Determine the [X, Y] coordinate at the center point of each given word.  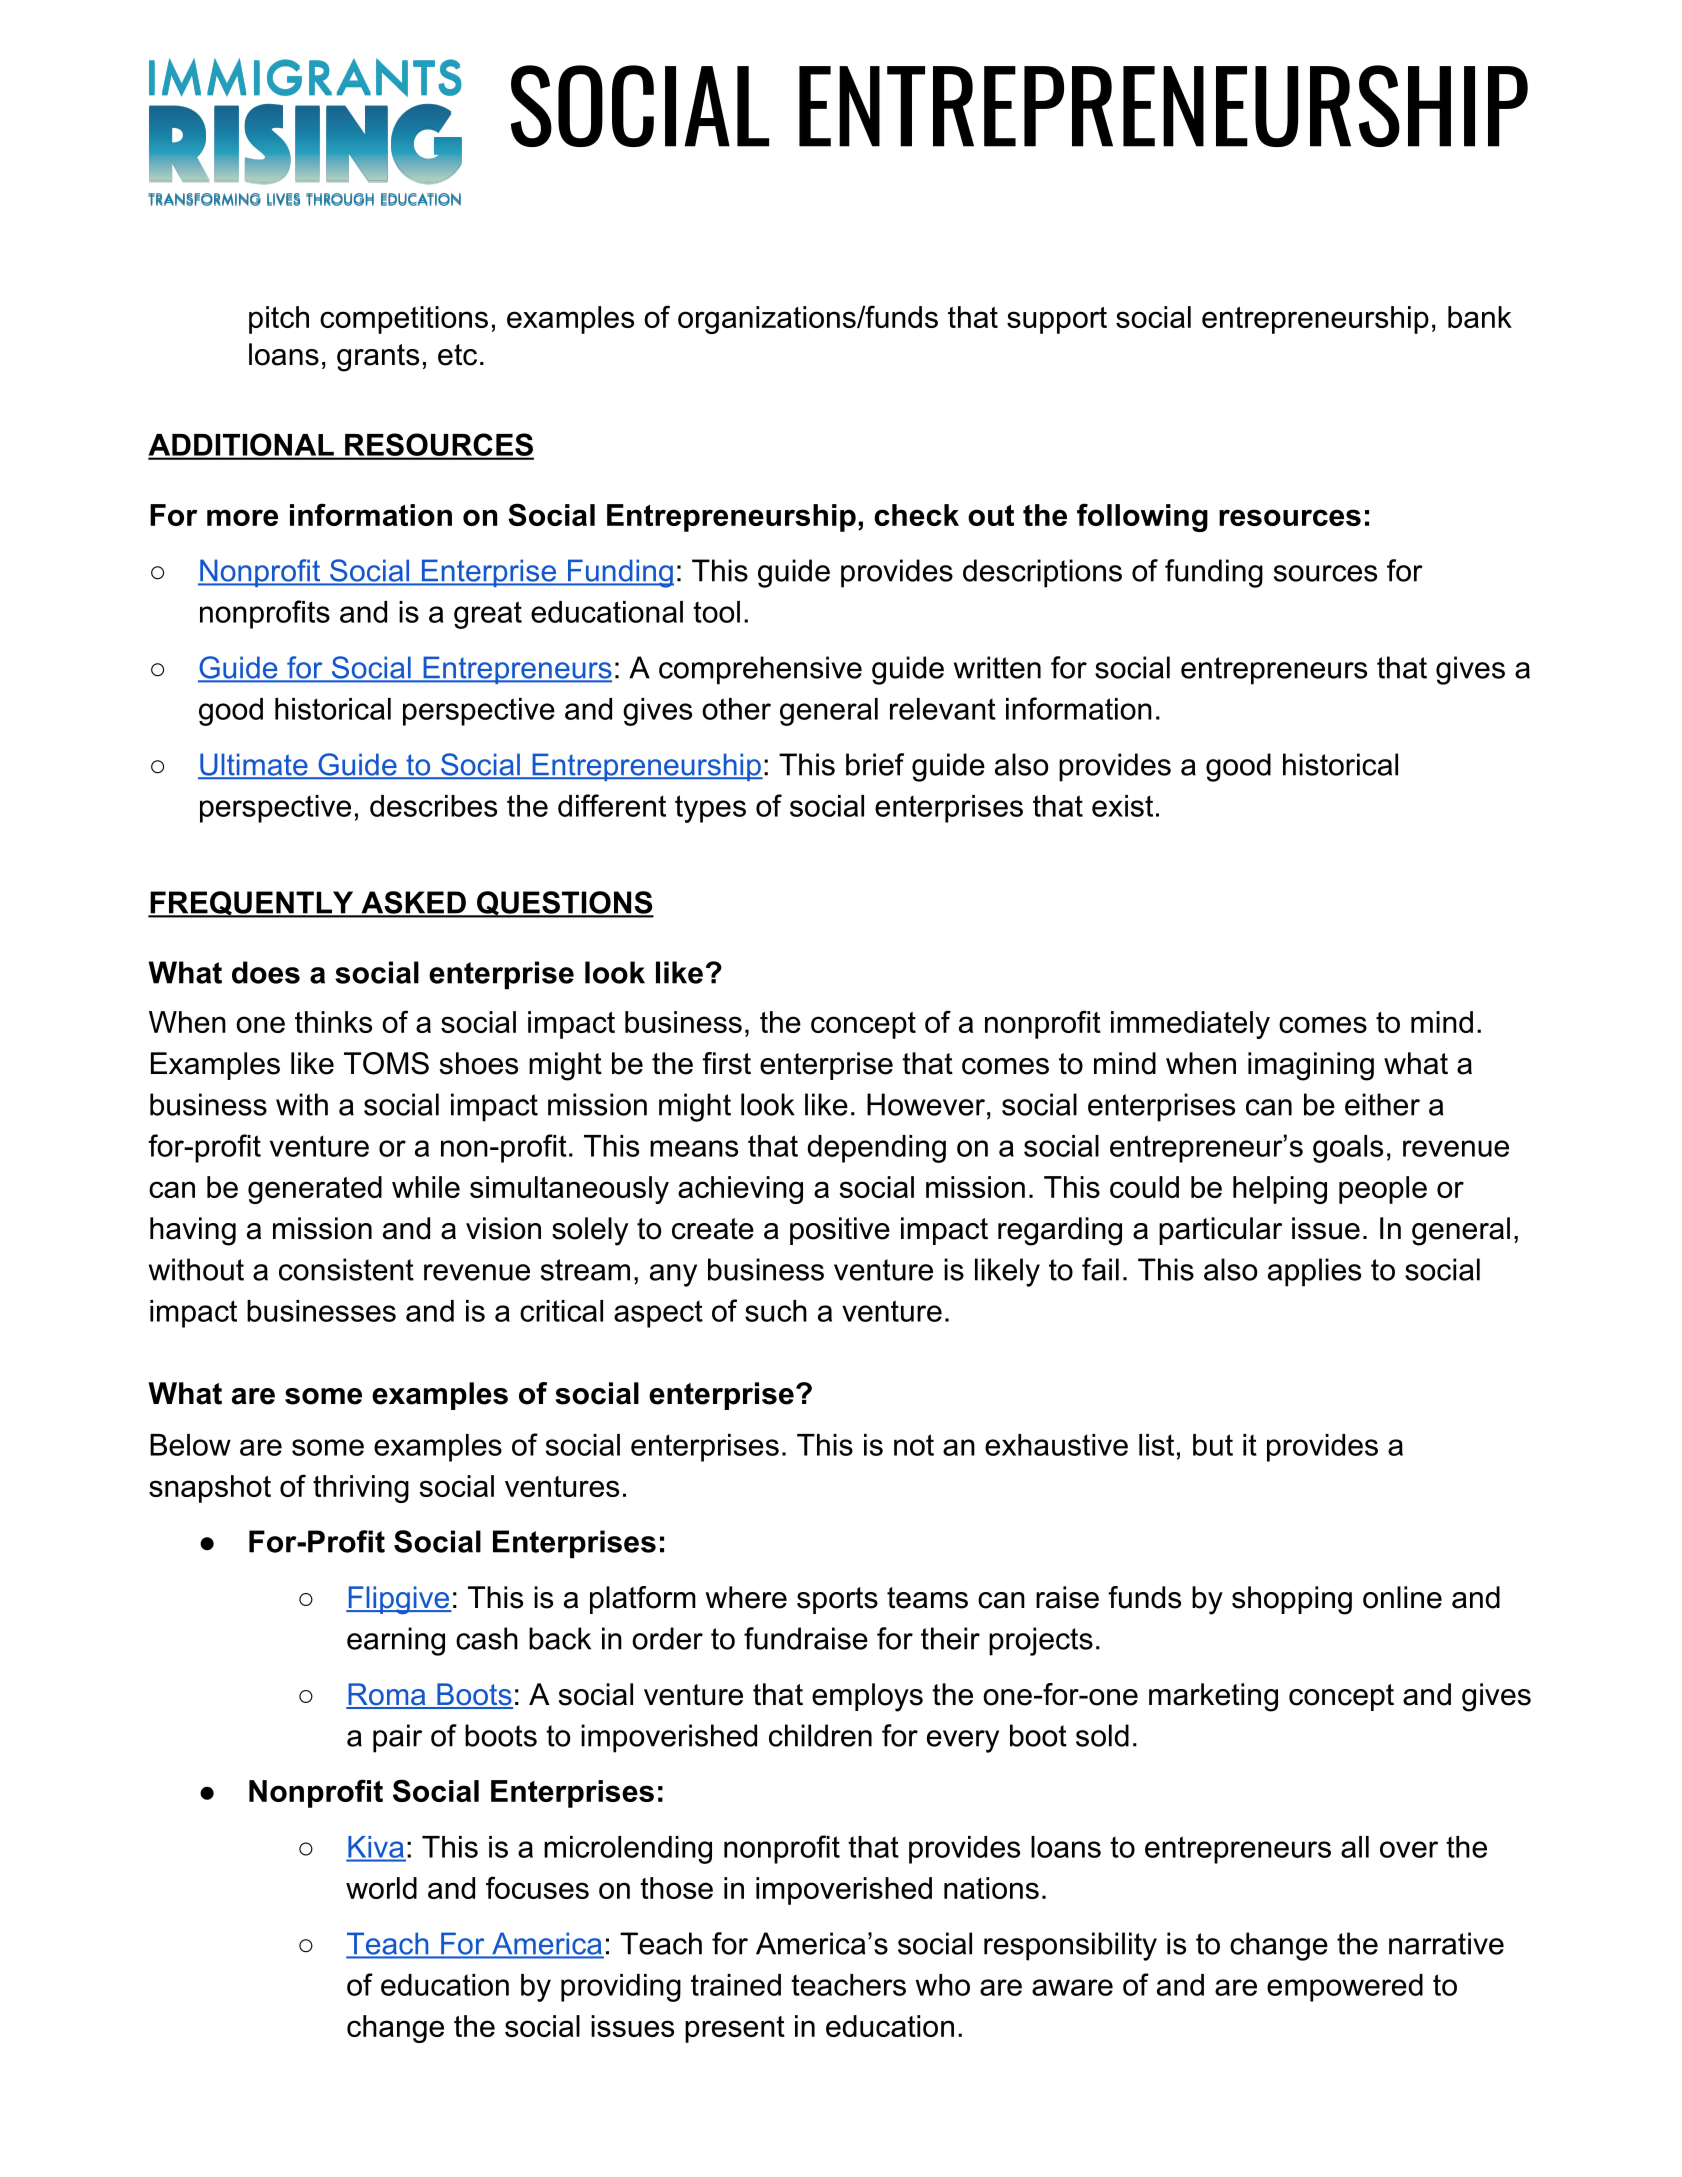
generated [315, 1190]
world [381, 1888]
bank [1480, 317]
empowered [1345, 1988]
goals [1348, 1149]
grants [378, 358]
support [1057, 320]
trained [736, 1985]
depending [876, 1149]
